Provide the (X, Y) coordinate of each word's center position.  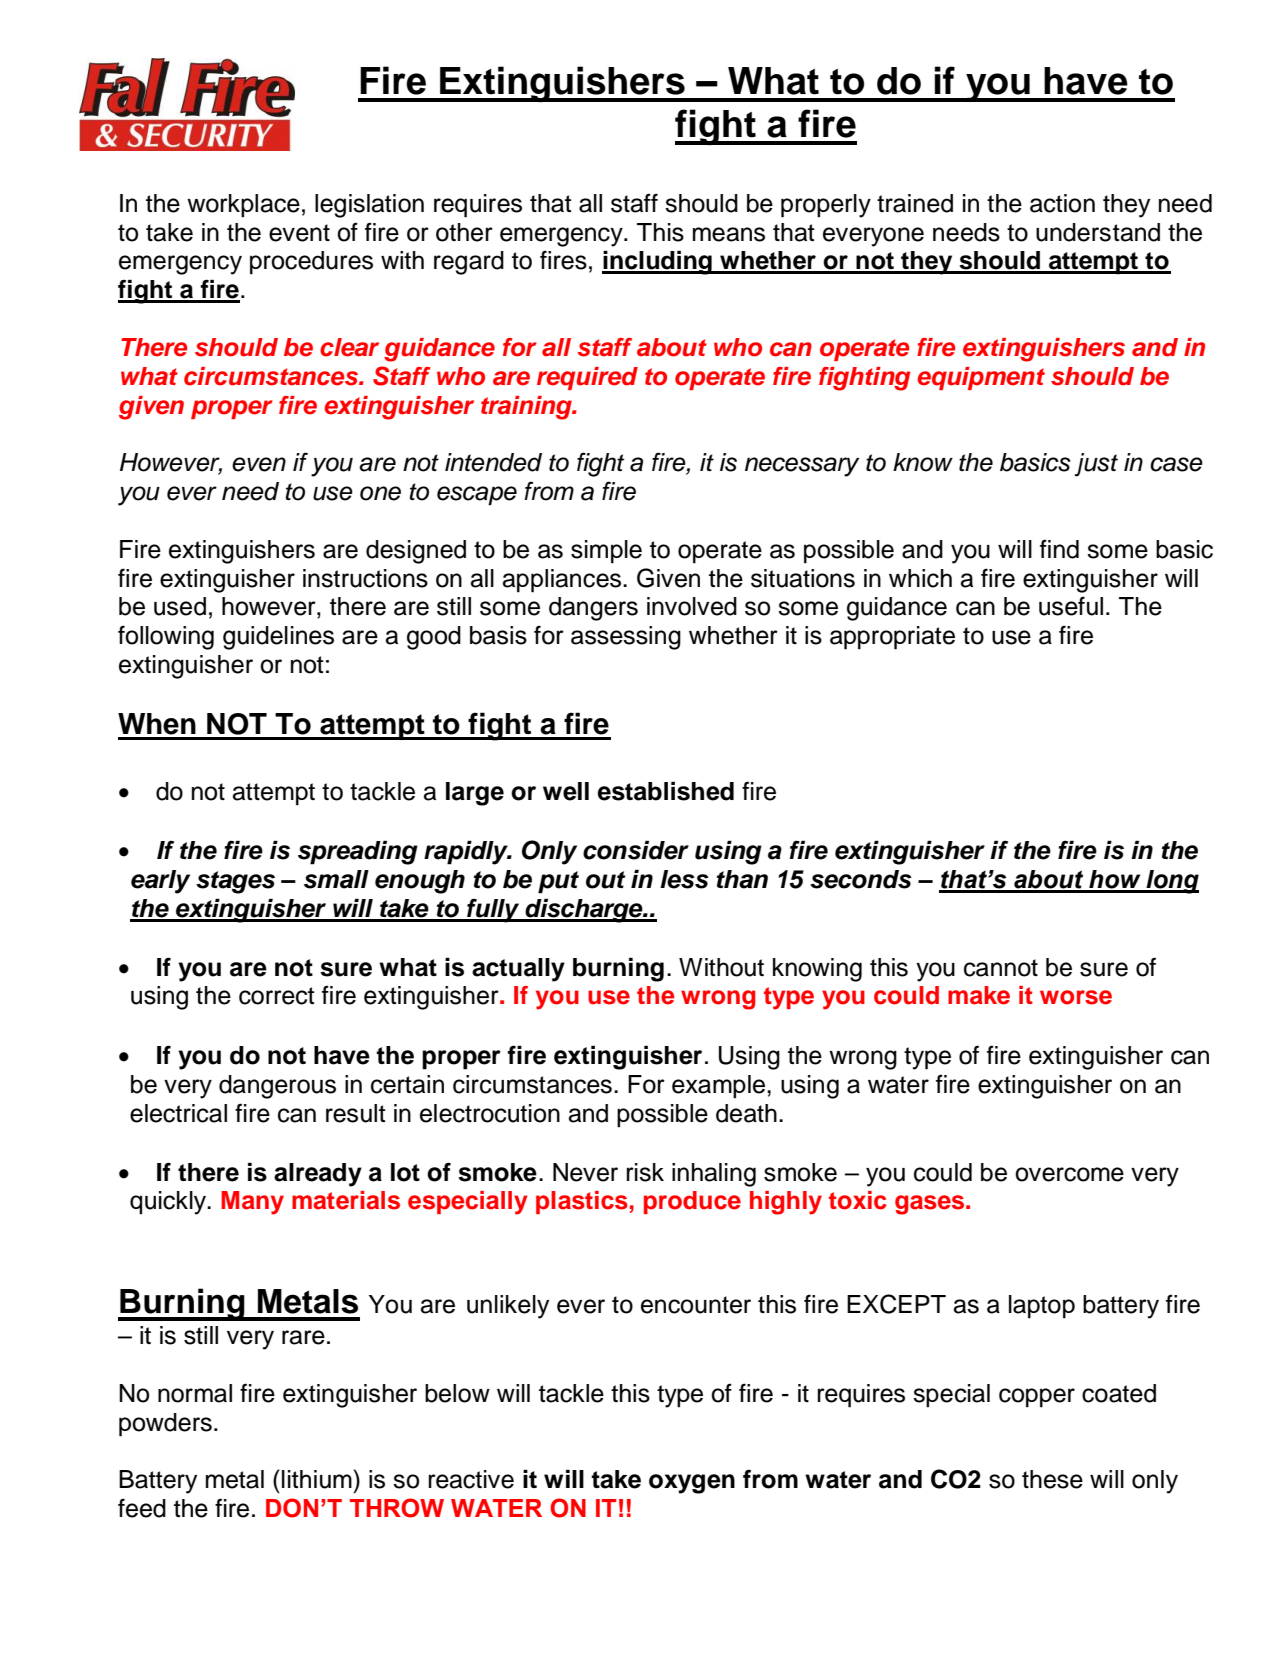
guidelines (278, 638)
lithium (317, 1479)
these (1052, 1479)
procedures (311, 263)
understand (1098, 232)
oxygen (692, 1484)
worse (1076, 997)
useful (1071, 606)
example (720, 1087)
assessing (626, 638)
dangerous (277, 1087)
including (658, 262)
